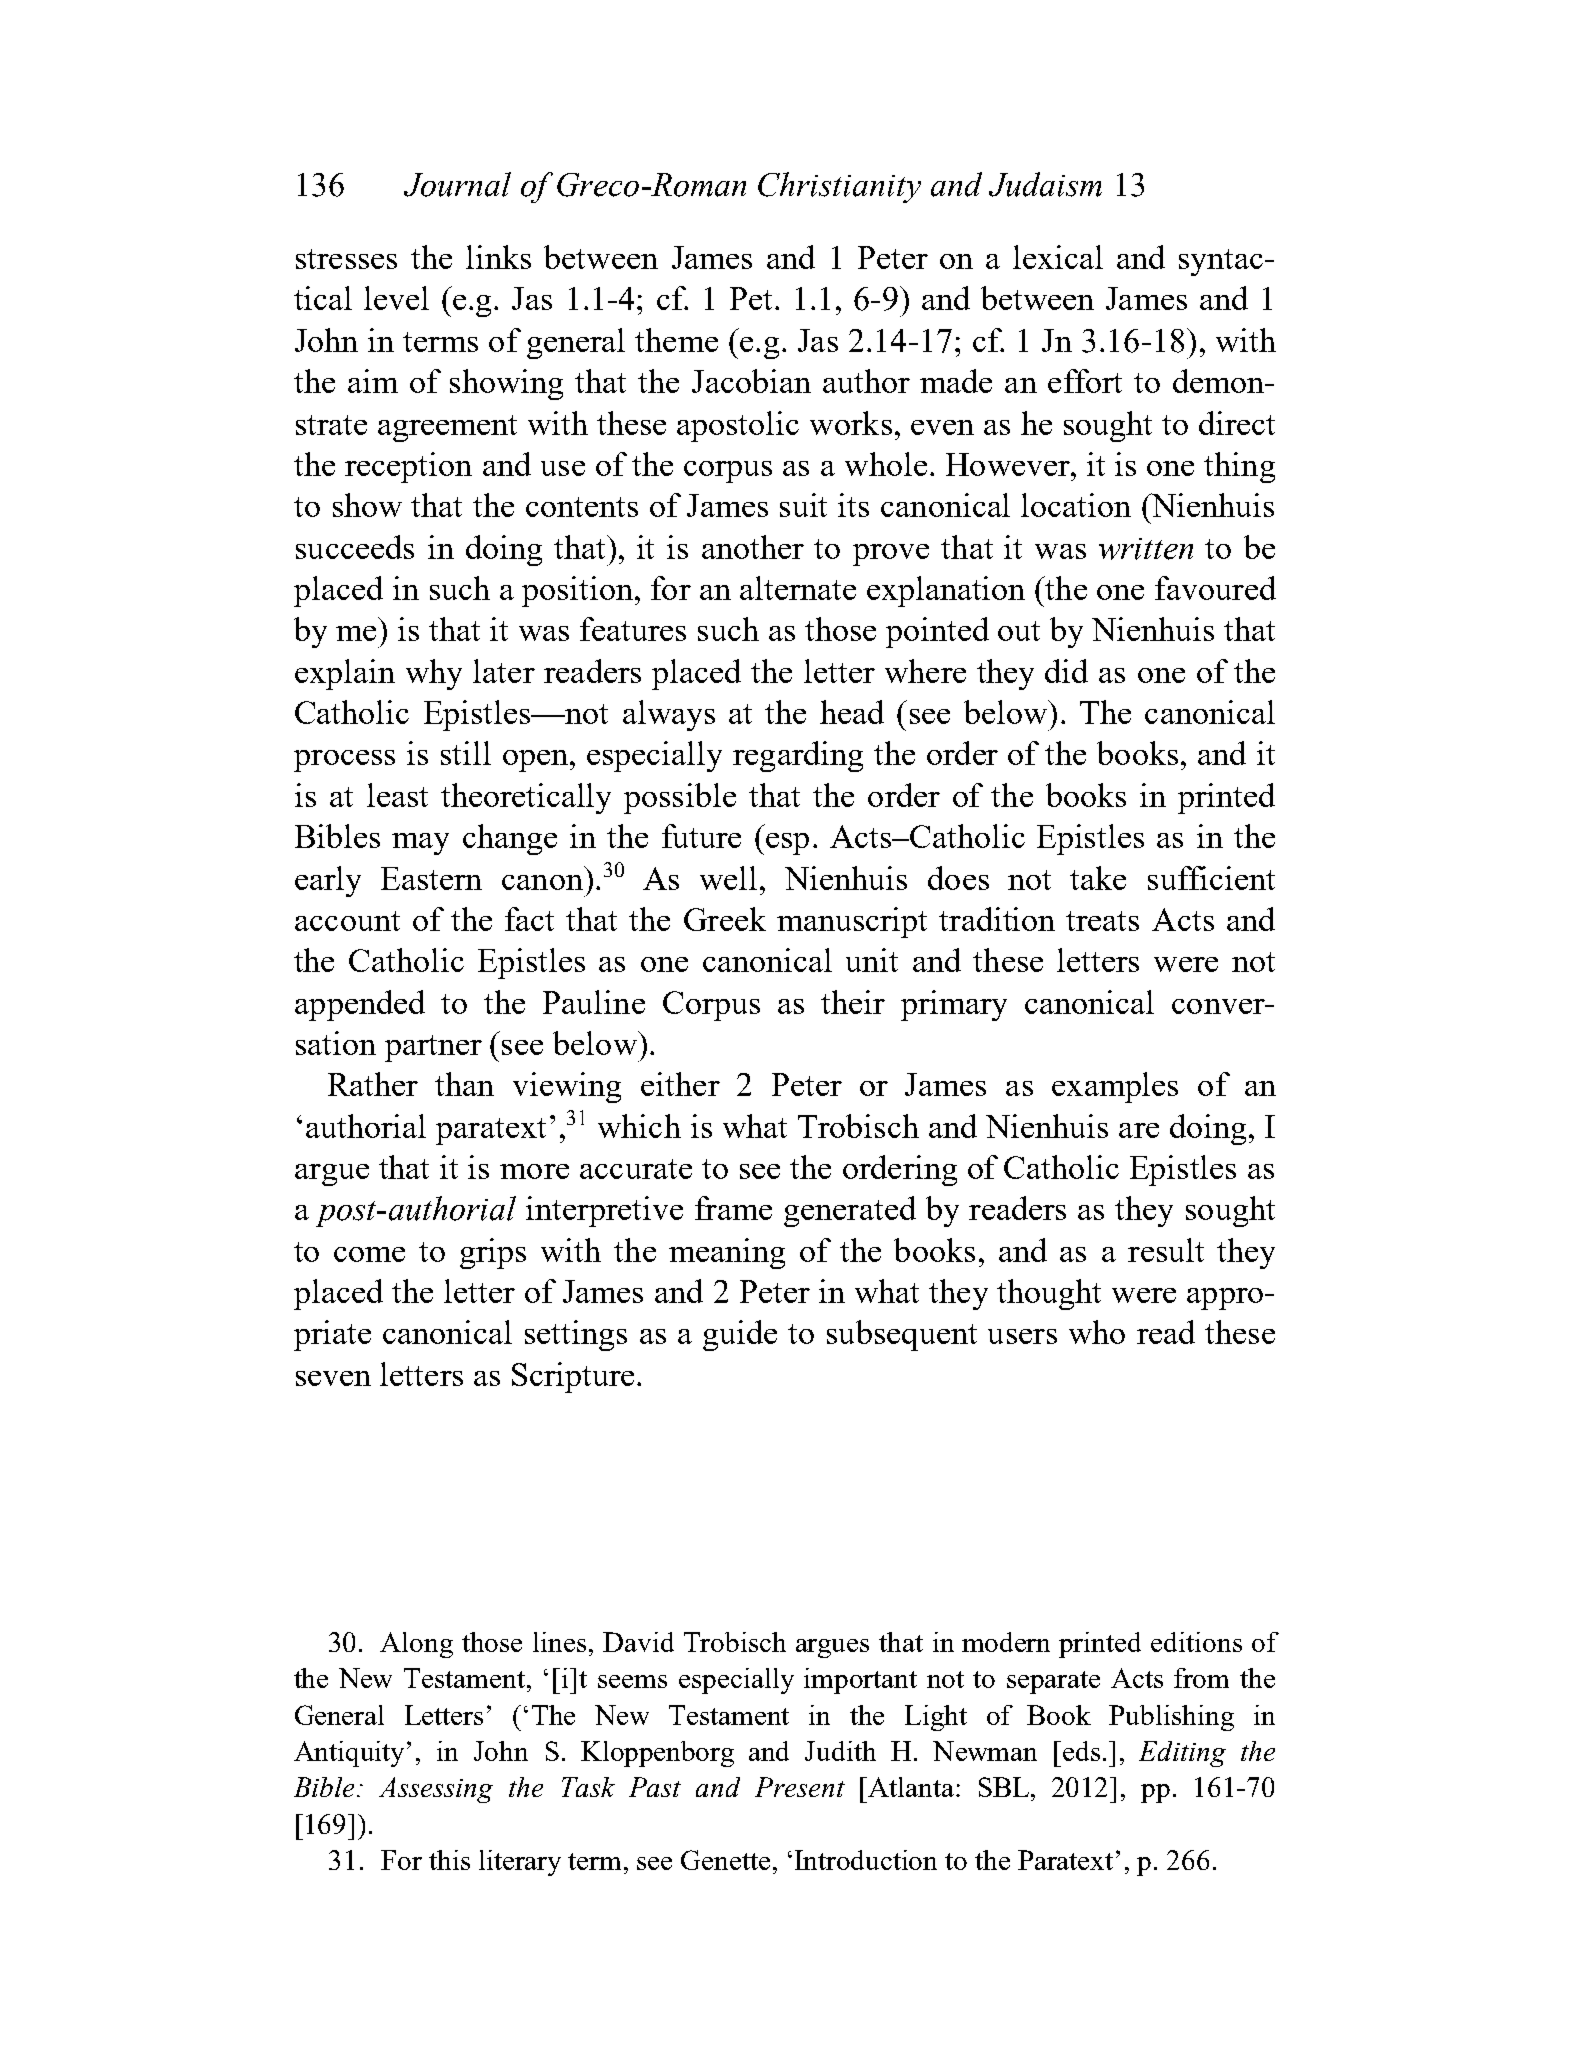 The height and width of the screenshot is (2045, 1580). I want to click on Journal, so click(457, 184).
